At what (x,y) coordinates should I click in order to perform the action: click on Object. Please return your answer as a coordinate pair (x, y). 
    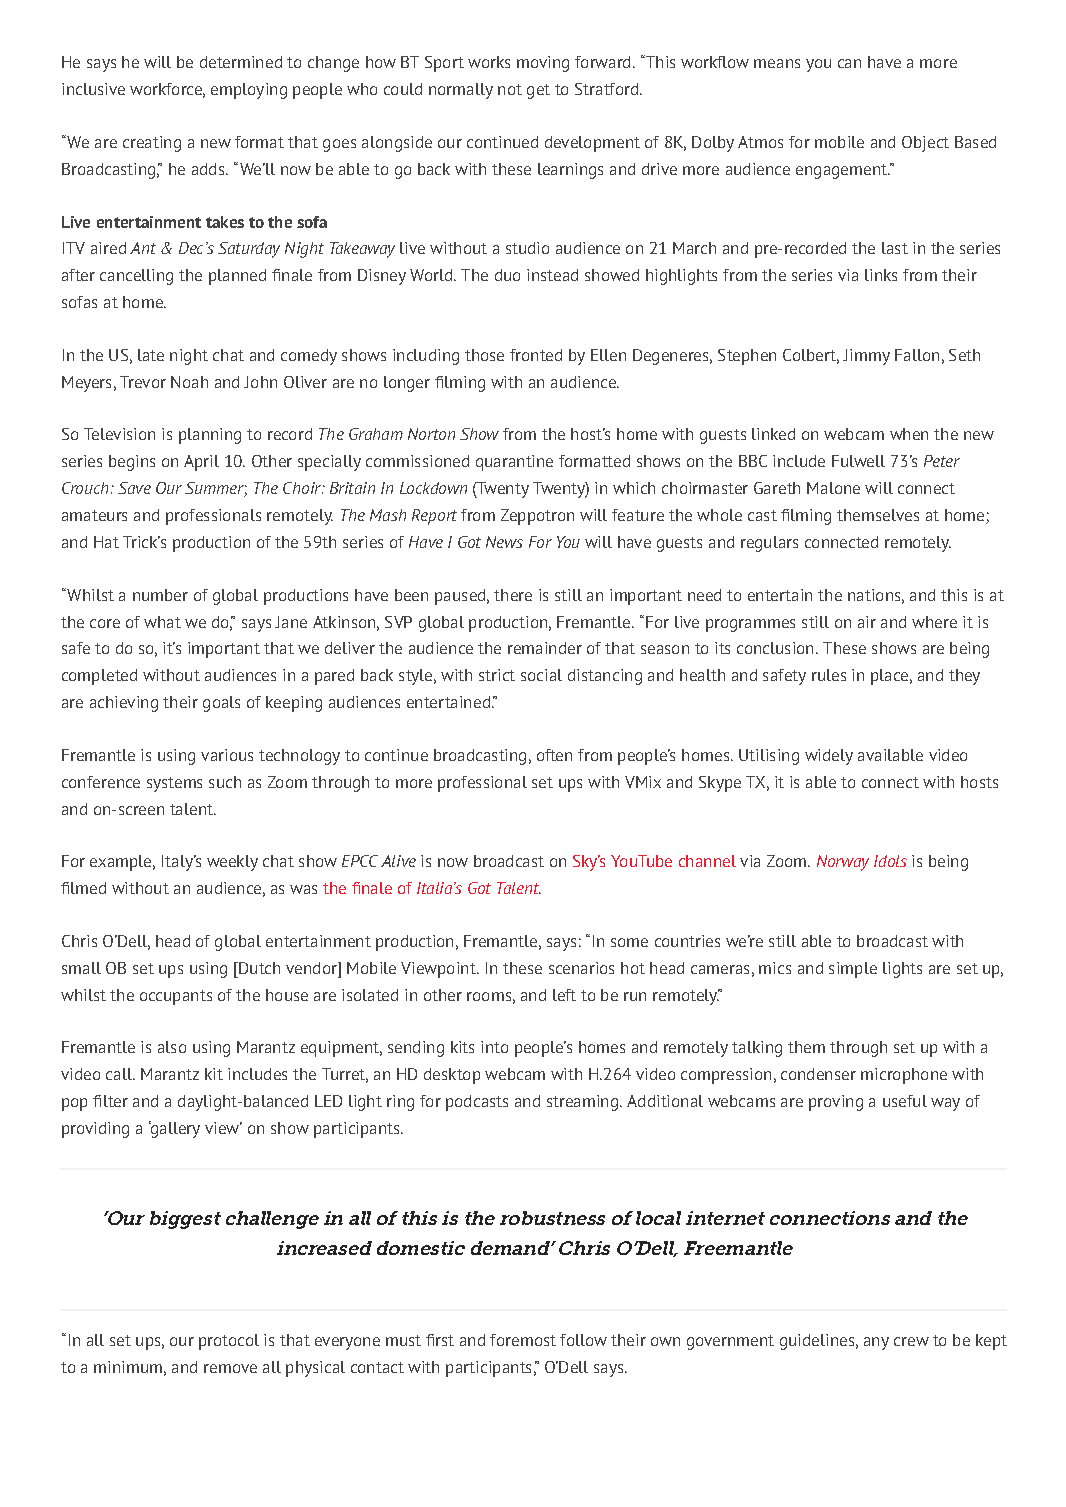
    Looking at the image, I should click on (925, 144).
